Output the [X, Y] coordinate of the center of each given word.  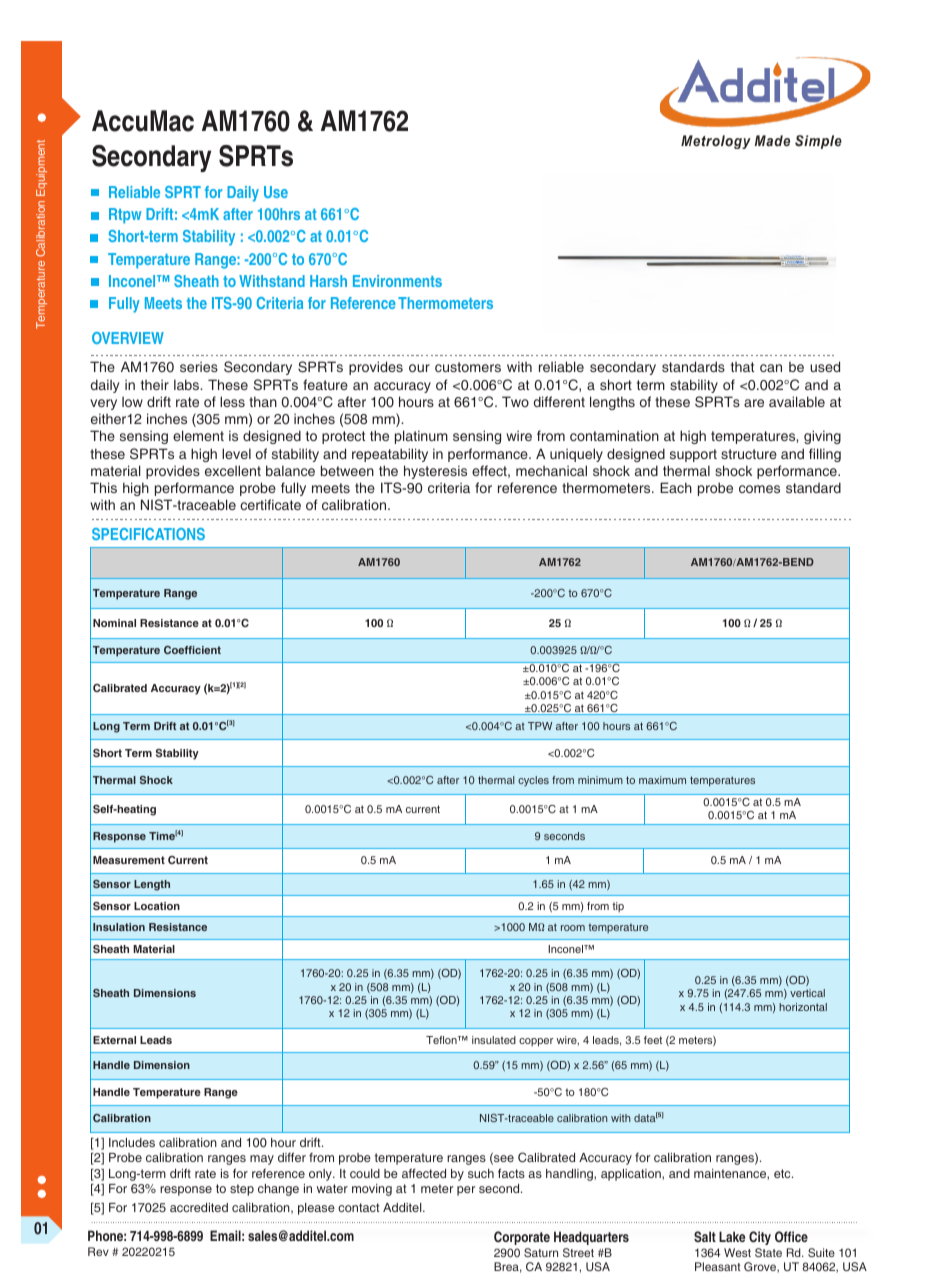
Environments [397, 281]
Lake [732, 1236]
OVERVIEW [128, 338]
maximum [662, 780]
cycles [533, 781]
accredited [199, 1207]
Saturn [541, 1252]
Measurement [129, 860]
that [742, 367]
